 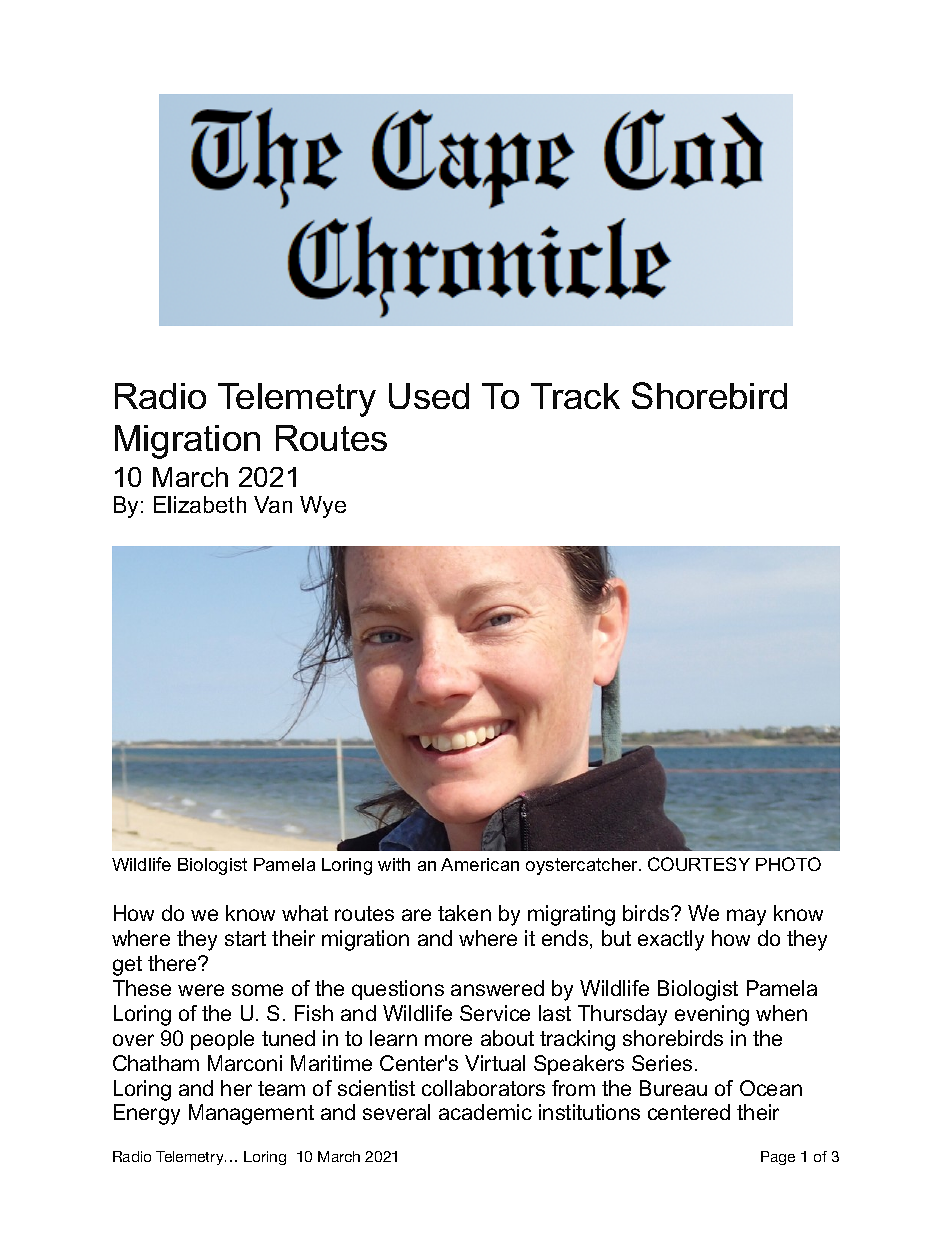 I want to click on start, so click(x=245, y=938).
